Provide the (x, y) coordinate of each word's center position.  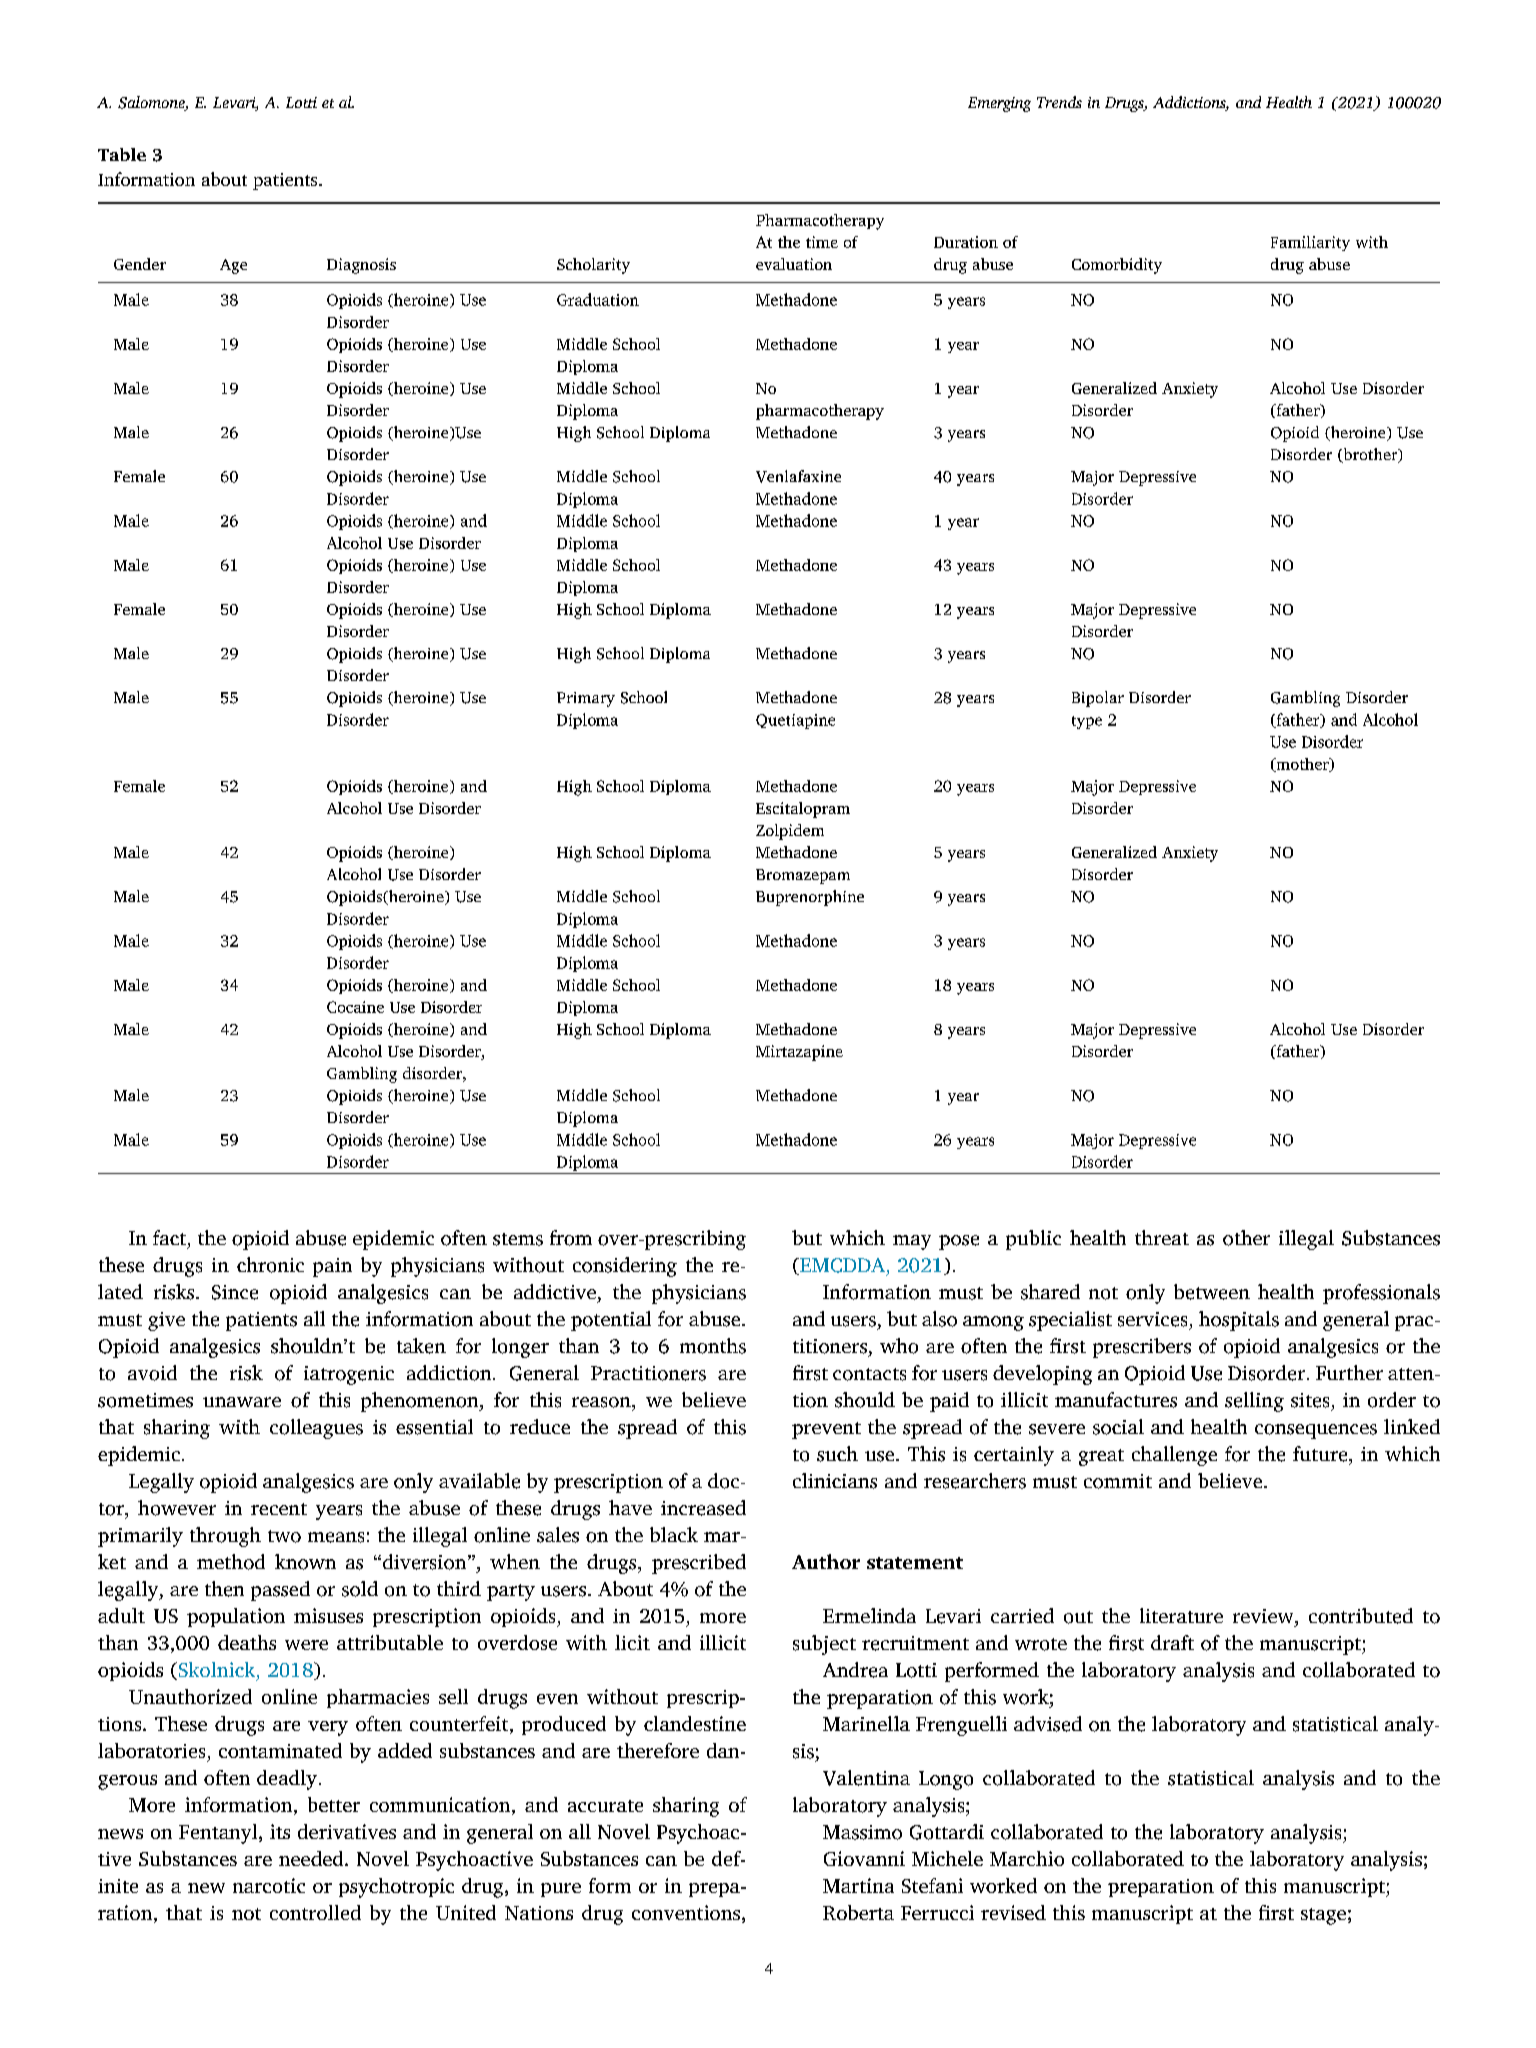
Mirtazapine (799, 1053)
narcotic (269, 1885)
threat (1162, 1237)
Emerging (999, 104)
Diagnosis (361, 266)
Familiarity (1310, 243)
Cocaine (355, 1007)
